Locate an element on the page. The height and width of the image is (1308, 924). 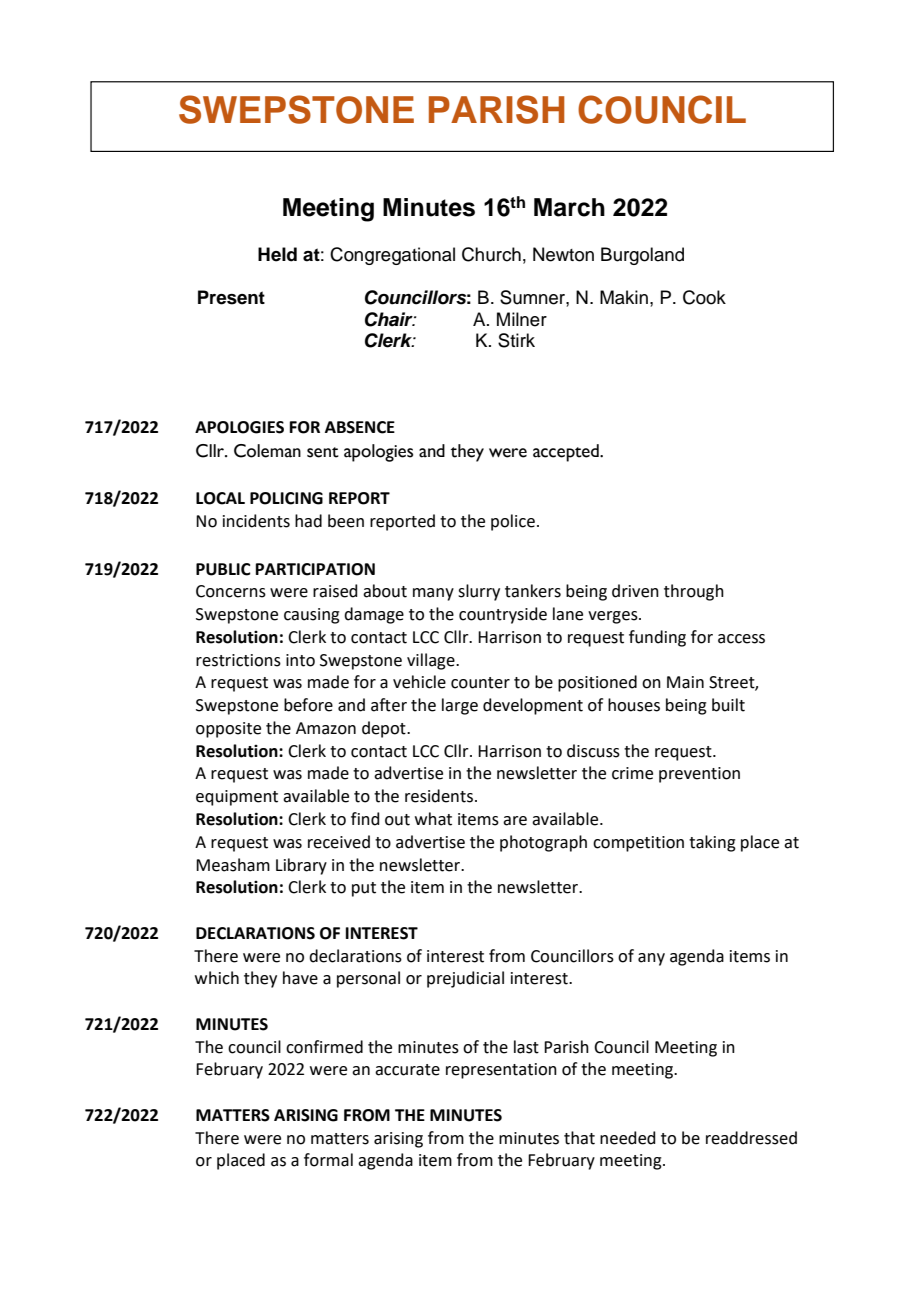
into is located at coordinates (300, 660).
